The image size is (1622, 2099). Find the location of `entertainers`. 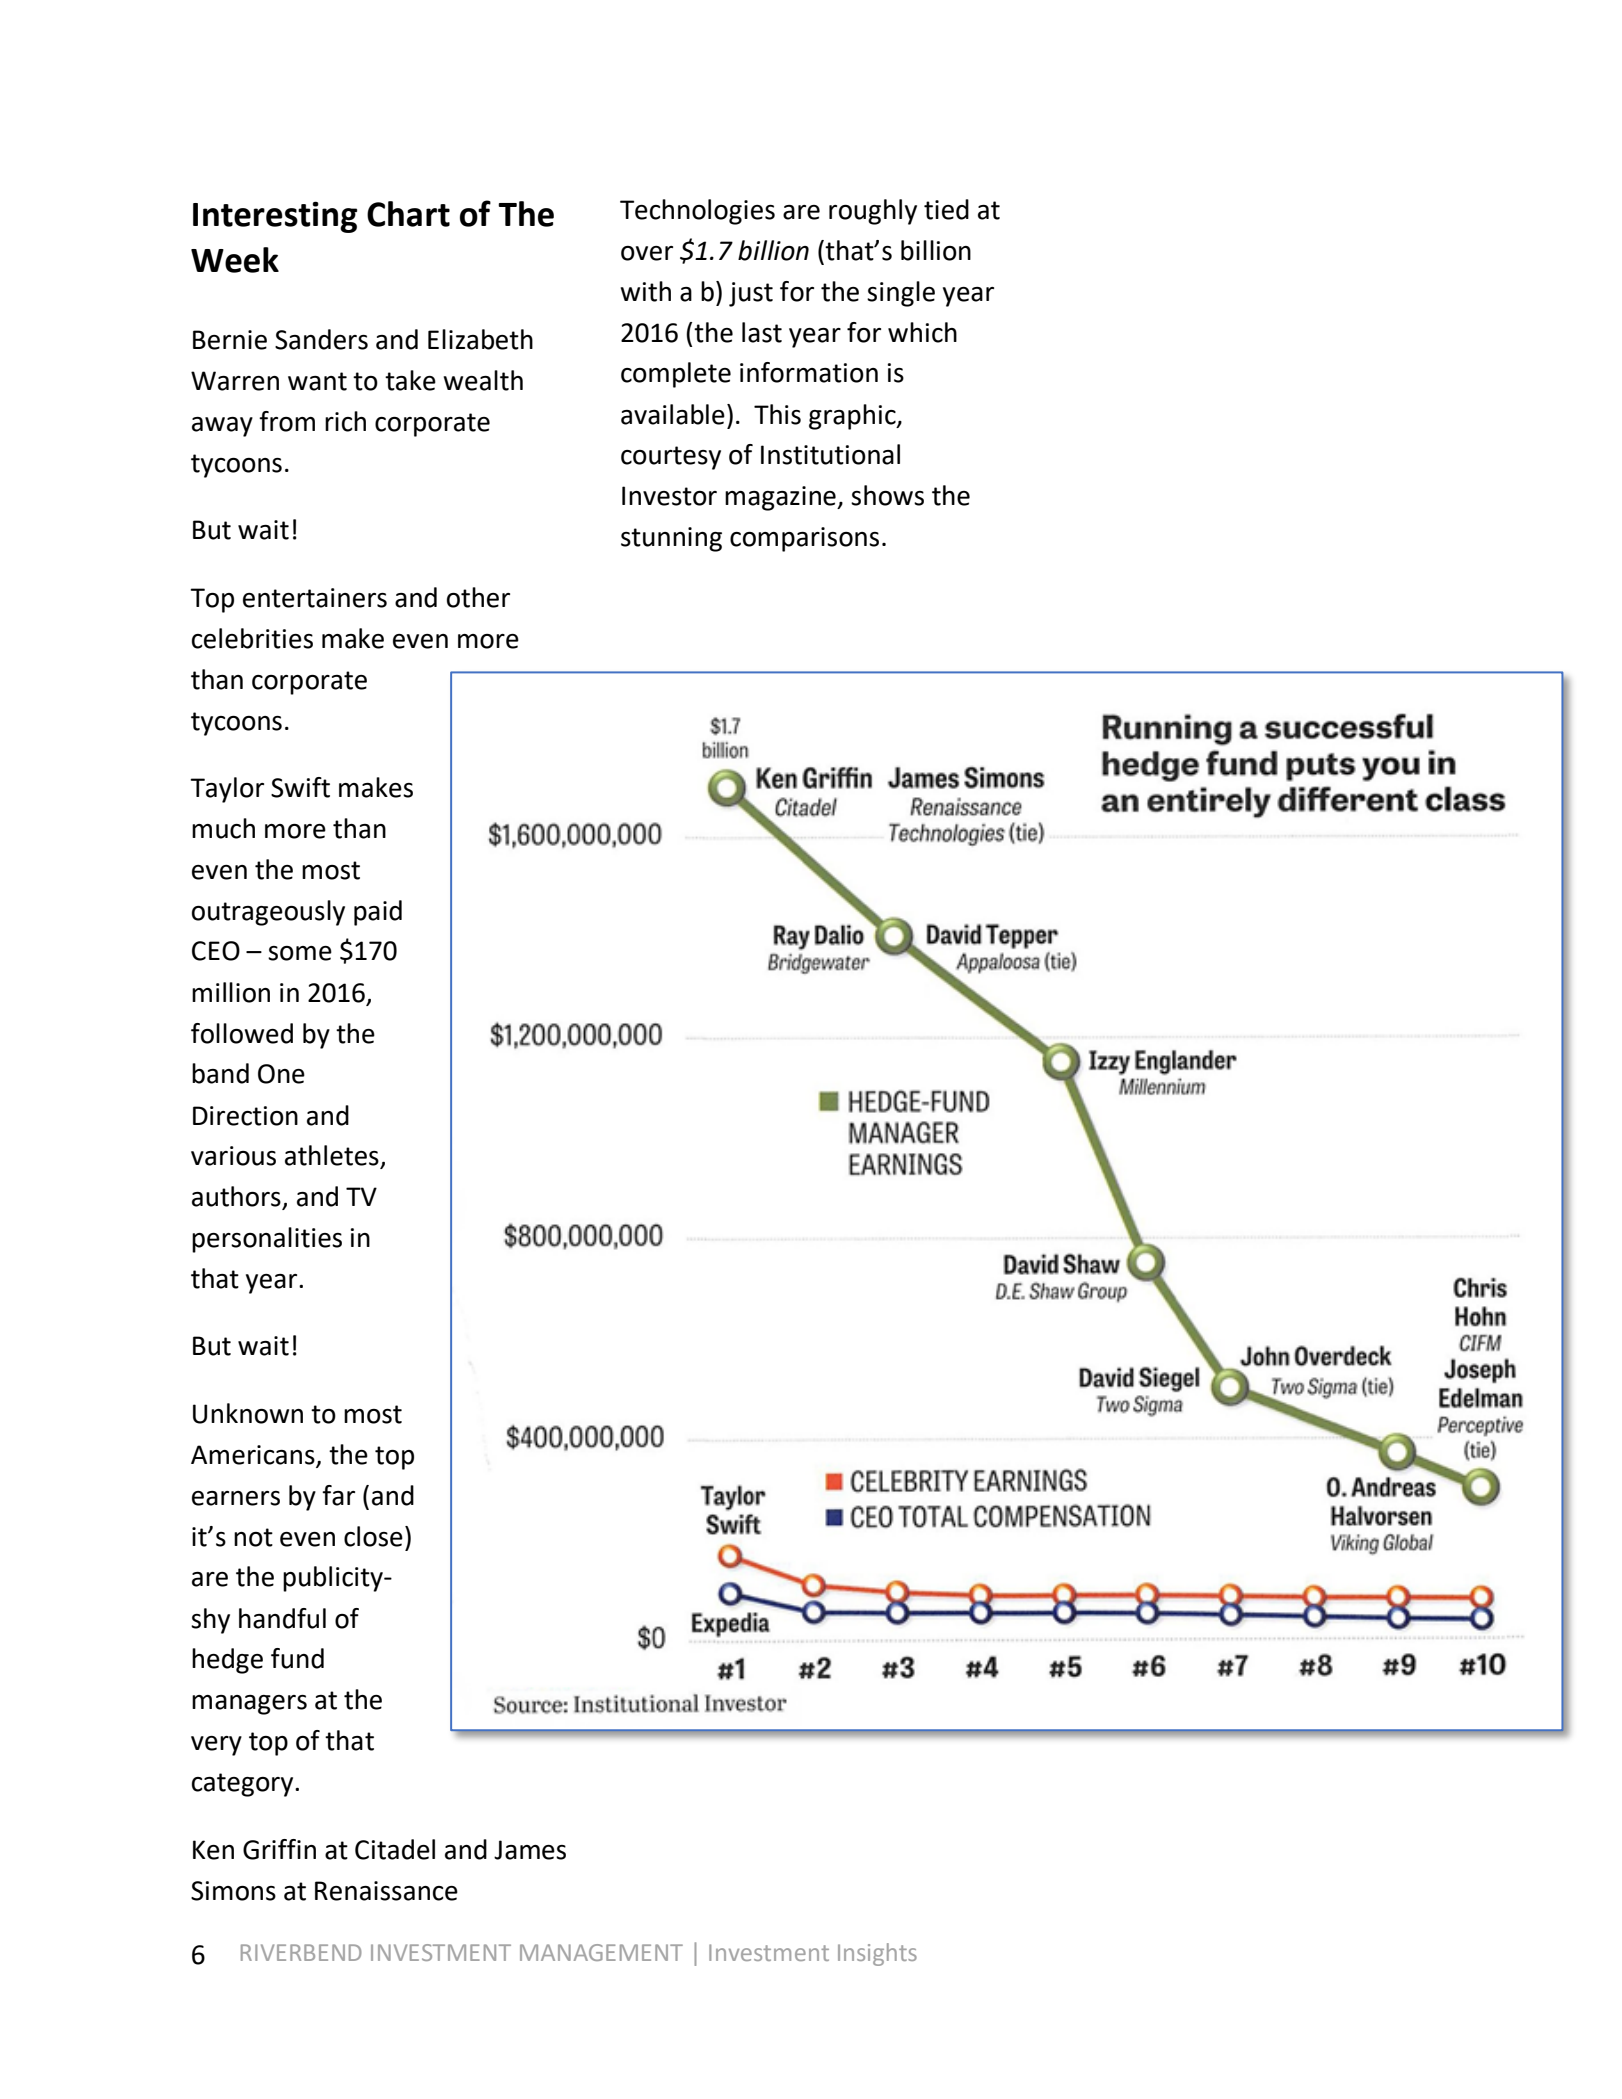

entertainers is located at coordinates (315, 598).
